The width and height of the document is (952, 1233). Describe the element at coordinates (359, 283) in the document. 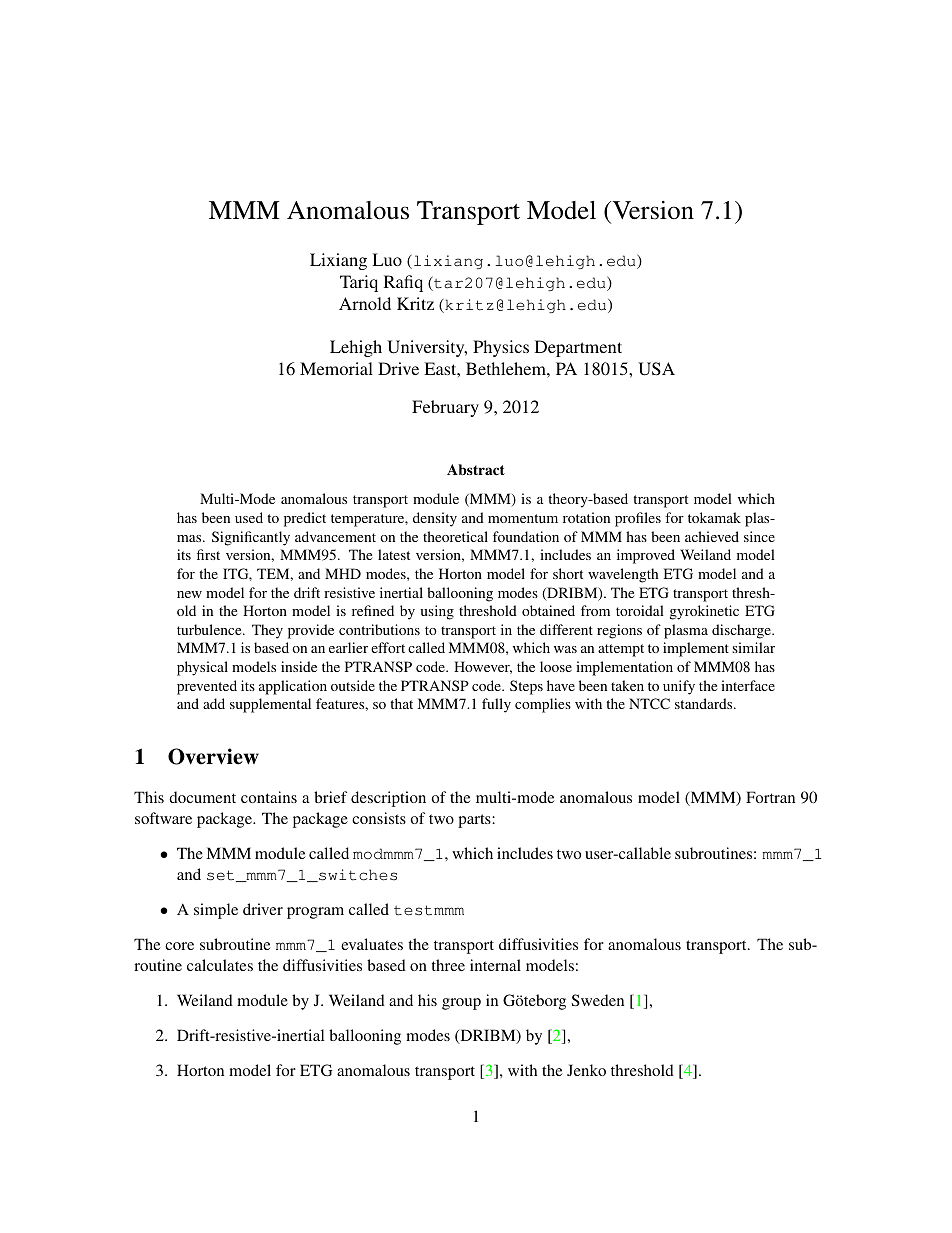

I see `Tariq` at that location.
